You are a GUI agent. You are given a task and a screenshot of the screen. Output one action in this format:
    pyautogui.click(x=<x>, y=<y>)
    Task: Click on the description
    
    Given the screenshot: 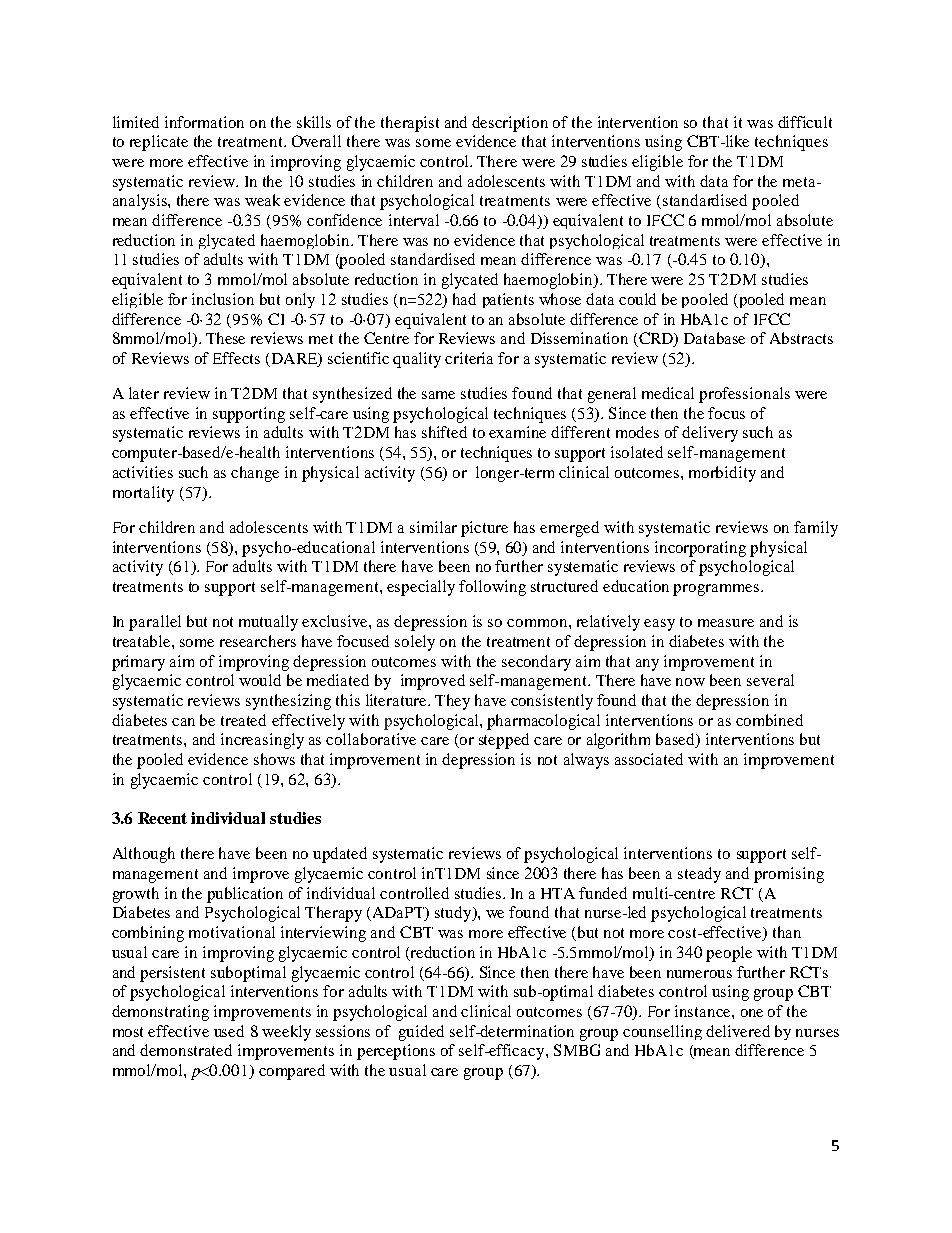 What is the action you would take?
    pyautogui.click(x=510, y=124)
